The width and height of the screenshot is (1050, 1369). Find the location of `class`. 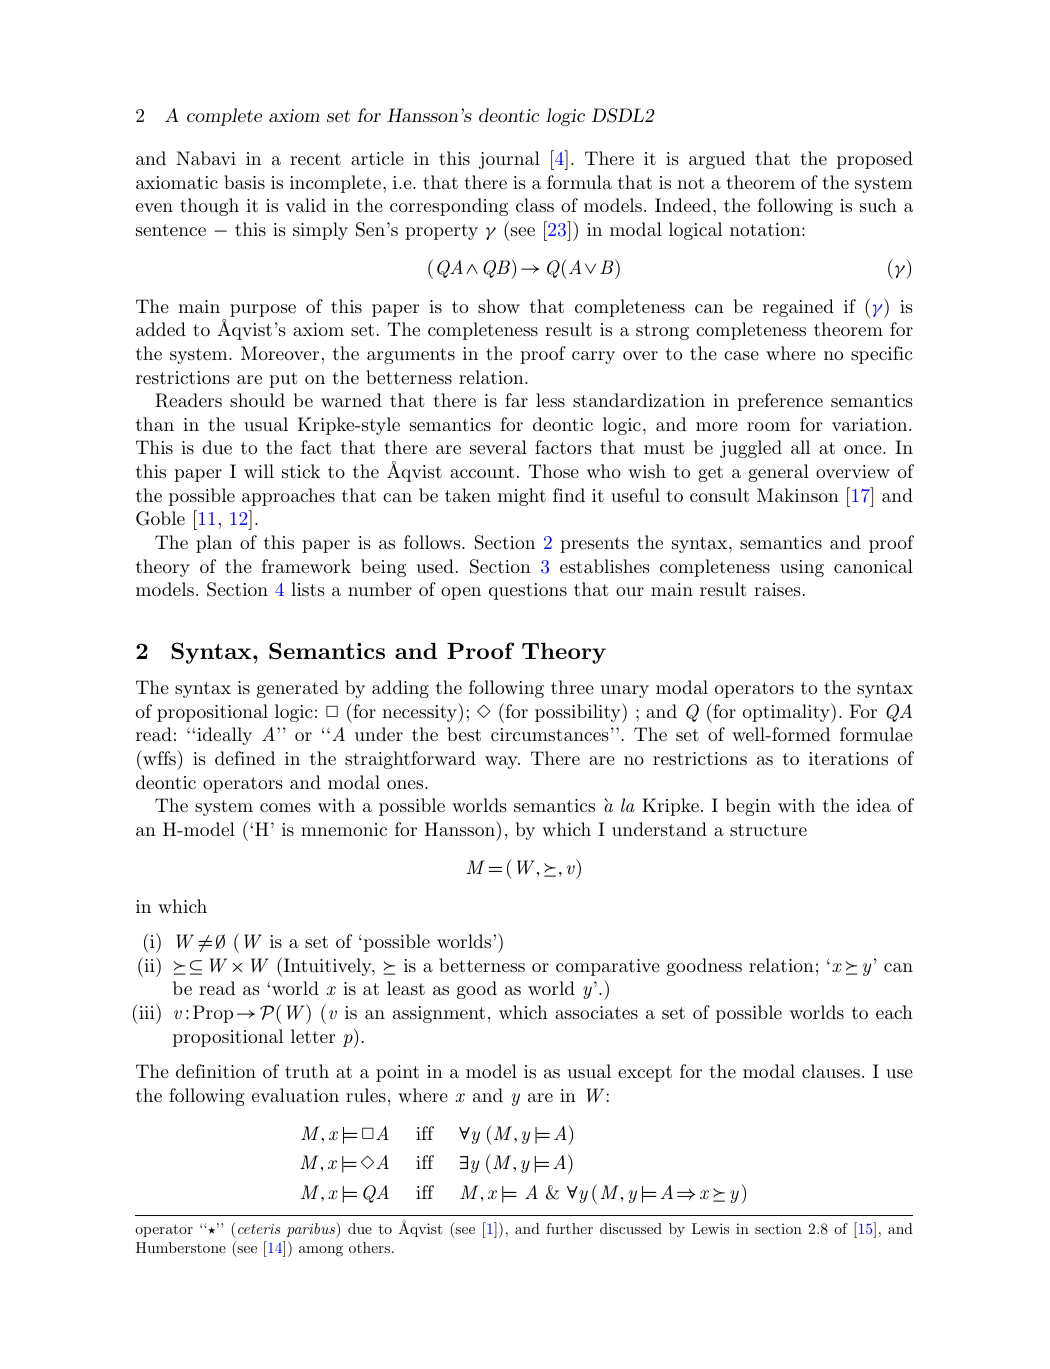

class is located at coordinates (535, 205).
